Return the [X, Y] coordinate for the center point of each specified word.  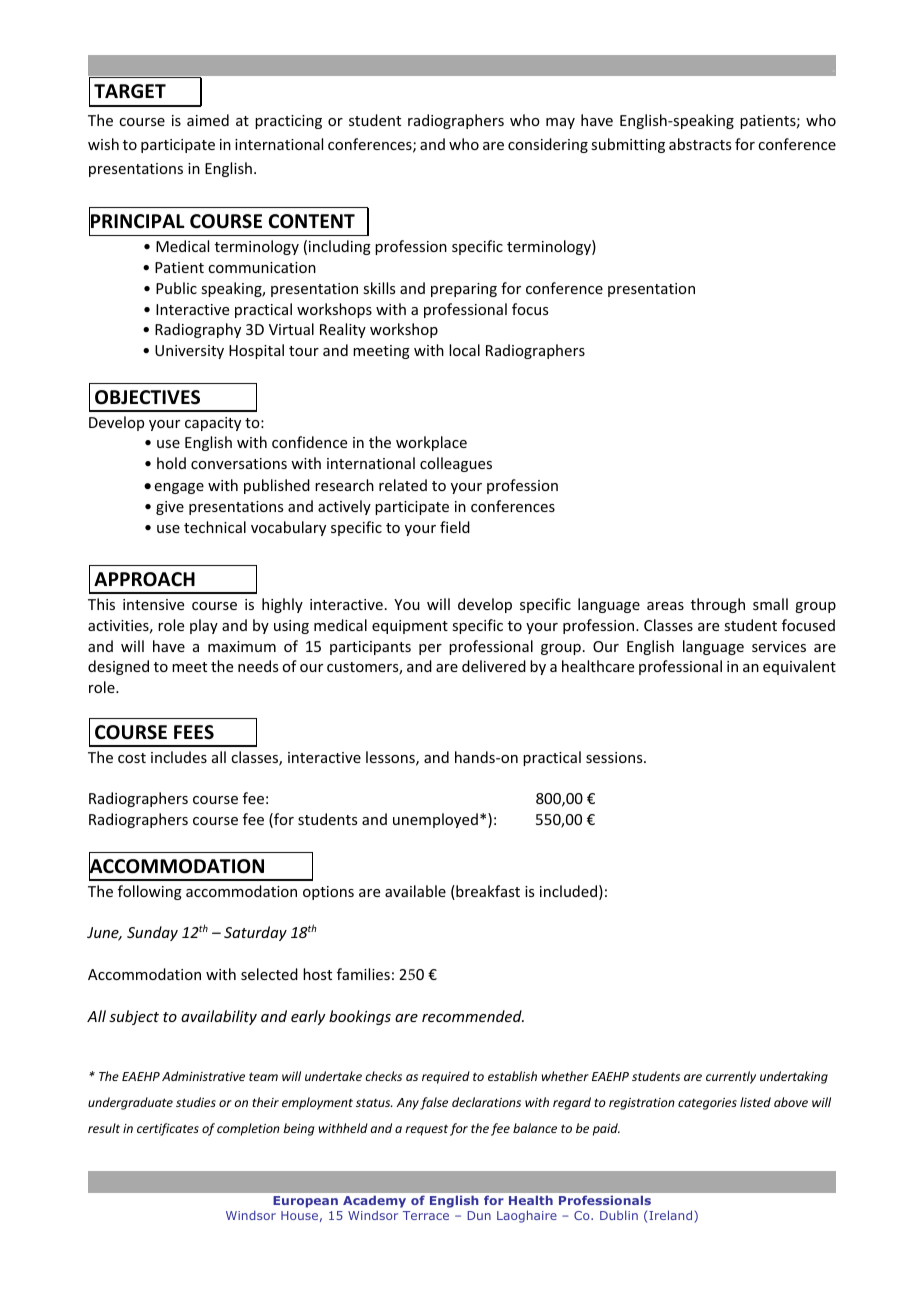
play [204, 626]
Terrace [426, 1215]
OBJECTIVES [147, 397]
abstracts [700, 144]
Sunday [152, 933]
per [430, 649]
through [718, 605]
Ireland [672, 1216]
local [464, 350]
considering [548, 145]
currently [731, 1077]
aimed [208, 120]
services [779, 646]
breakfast [487, 892]
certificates [168, 1129]
